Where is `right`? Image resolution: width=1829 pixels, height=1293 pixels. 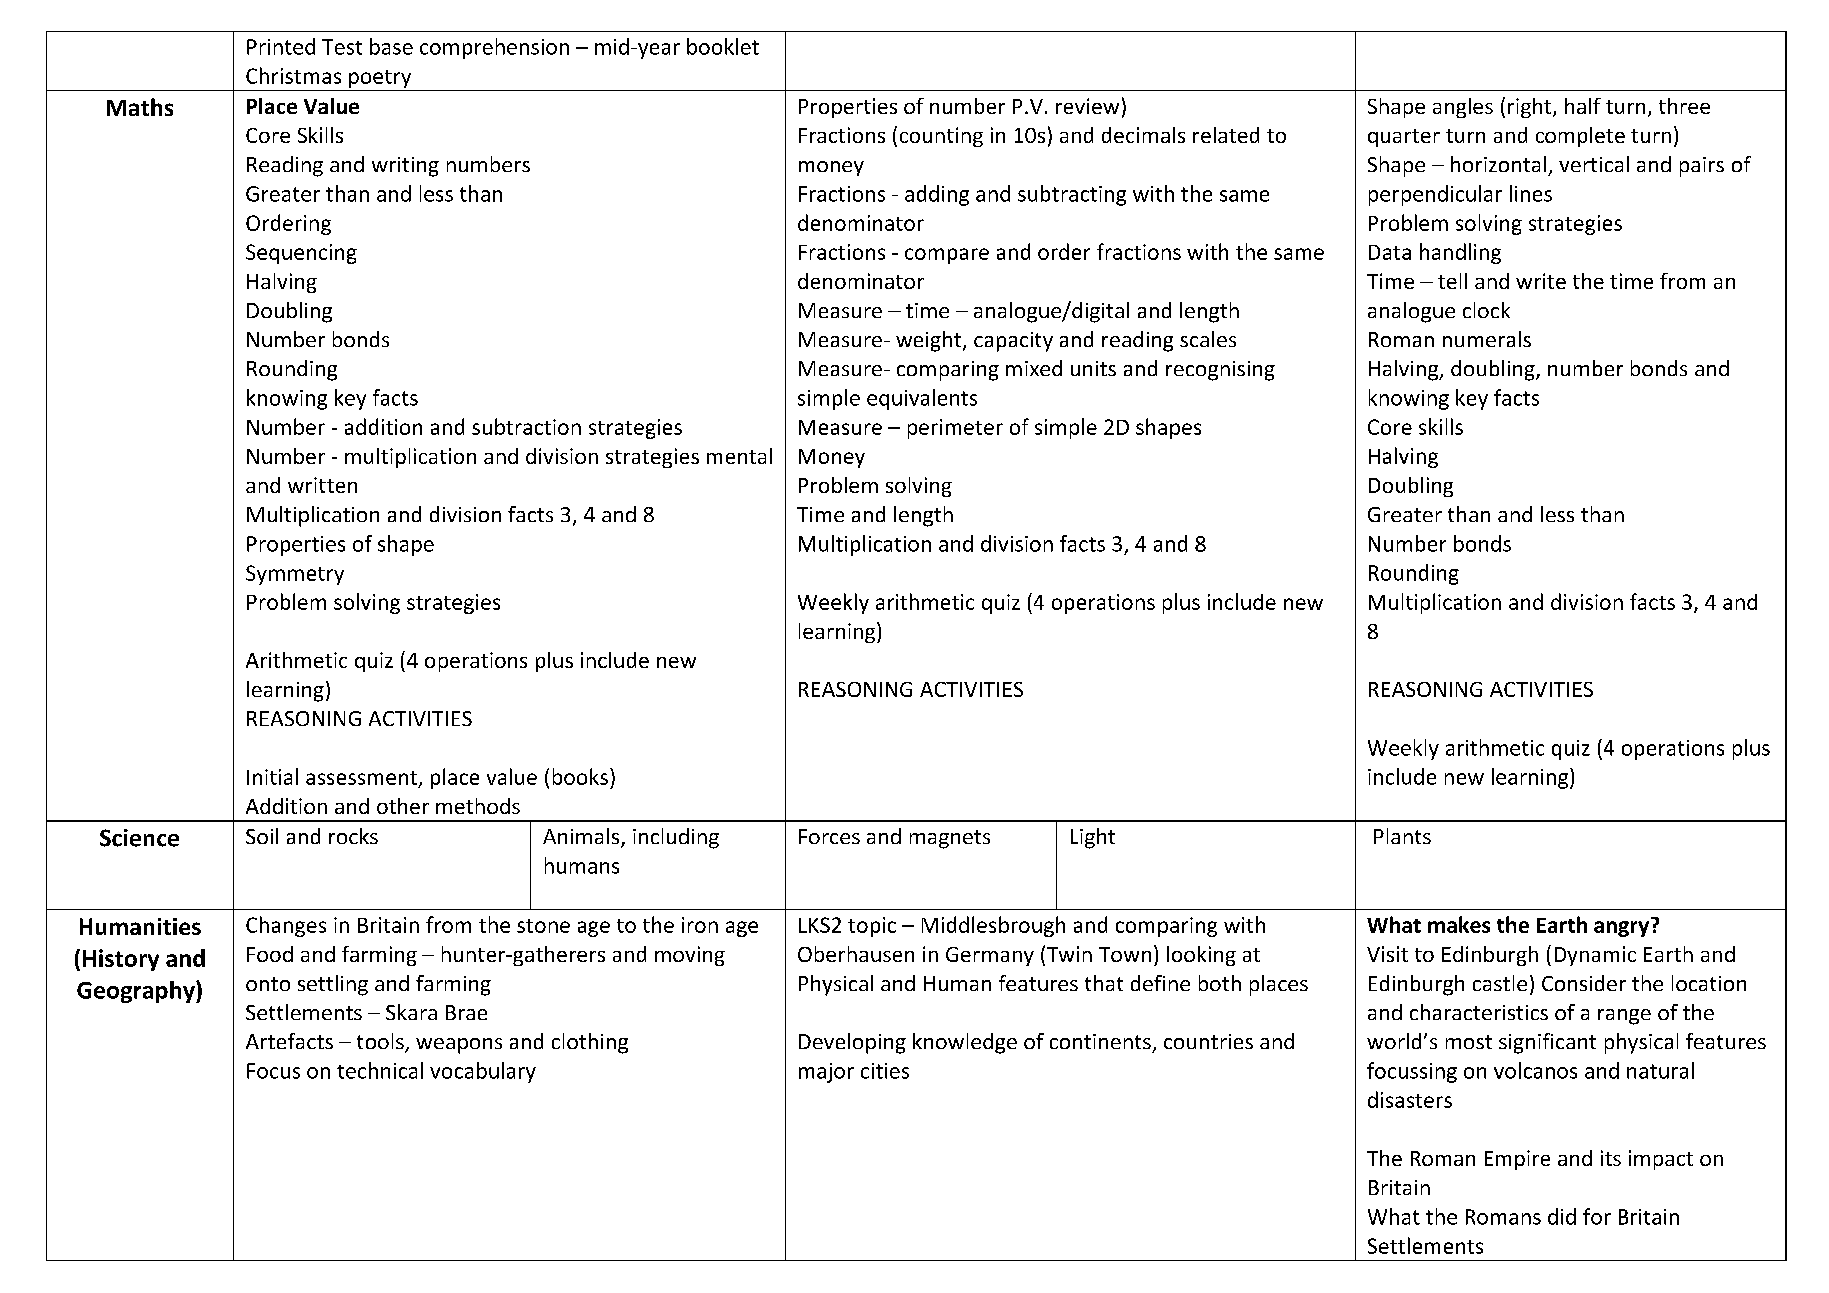
right is located at coordinates (1531, 108).
